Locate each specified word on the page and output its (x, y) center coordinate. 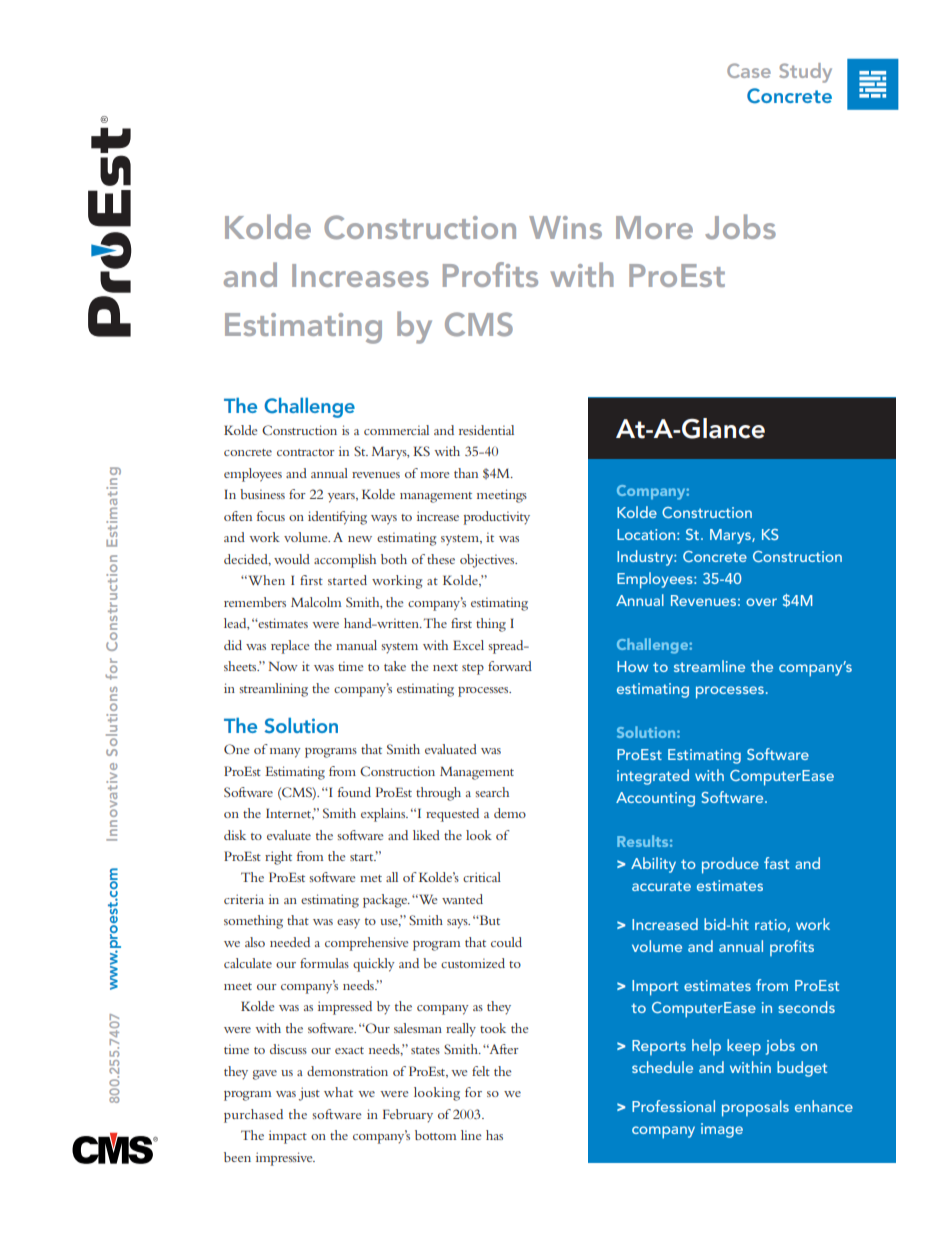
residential (486, 430)
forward (510, 666)
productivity (497, 518)
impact (288, 1137)
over (761, 602)
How (632, 666)
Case (749, 70)
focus (271, 516)
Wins (565, 227)
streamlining (273, 690)
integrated (653, 777)
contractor (306, 452)
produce (730, 865)
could (506, 942)
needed (290, 942)
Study (805, 73)
